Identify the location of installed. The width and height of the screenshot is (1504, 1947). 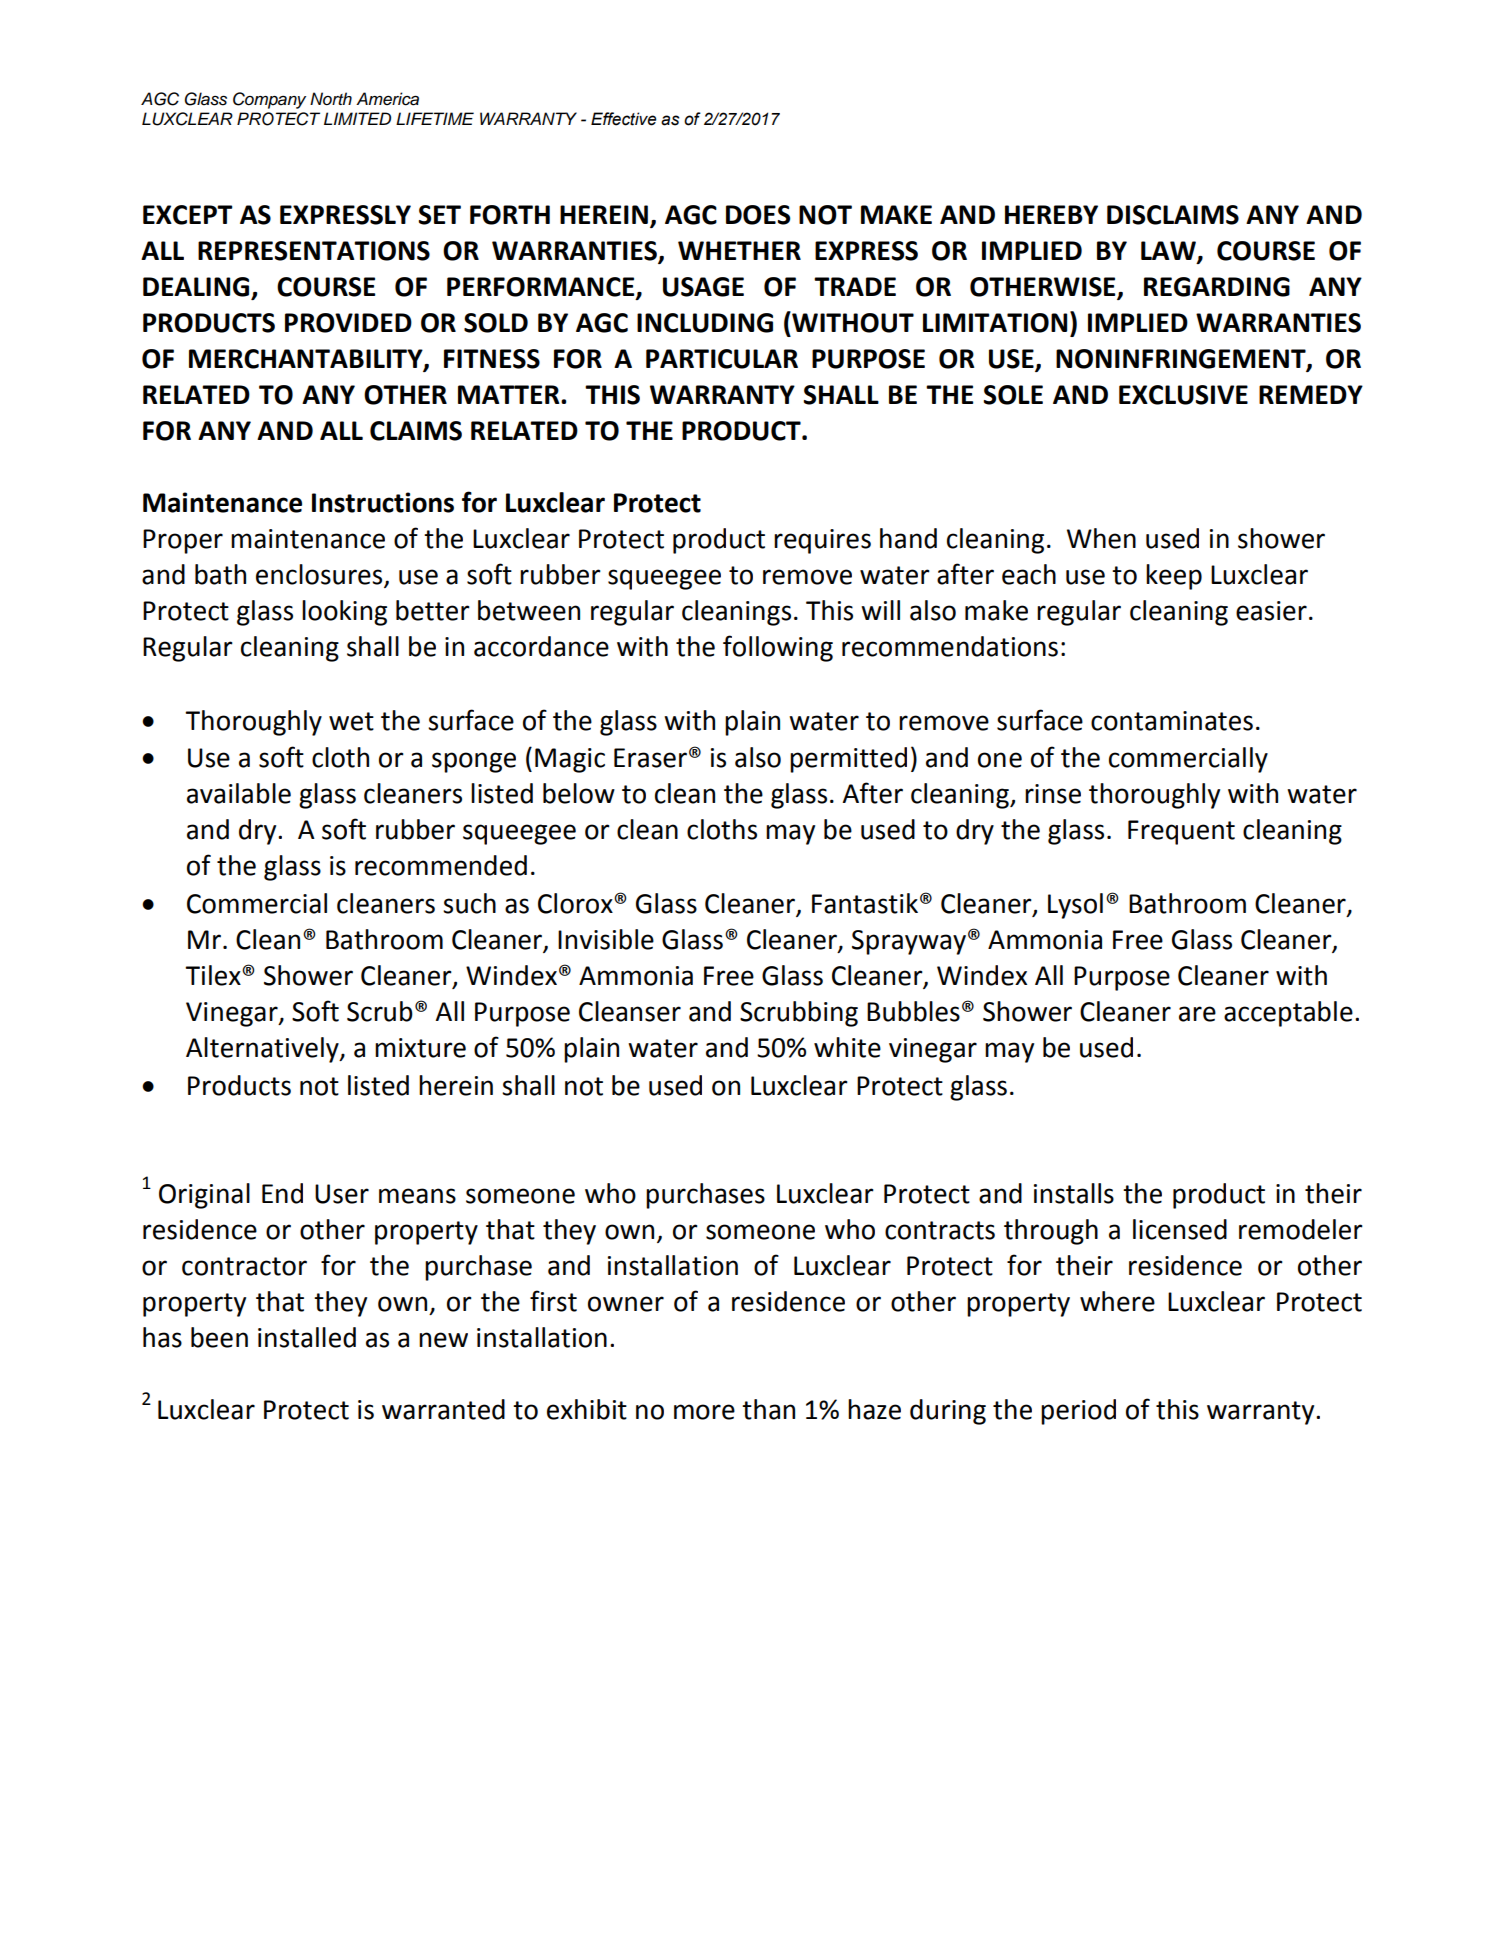
(307, 1337).
